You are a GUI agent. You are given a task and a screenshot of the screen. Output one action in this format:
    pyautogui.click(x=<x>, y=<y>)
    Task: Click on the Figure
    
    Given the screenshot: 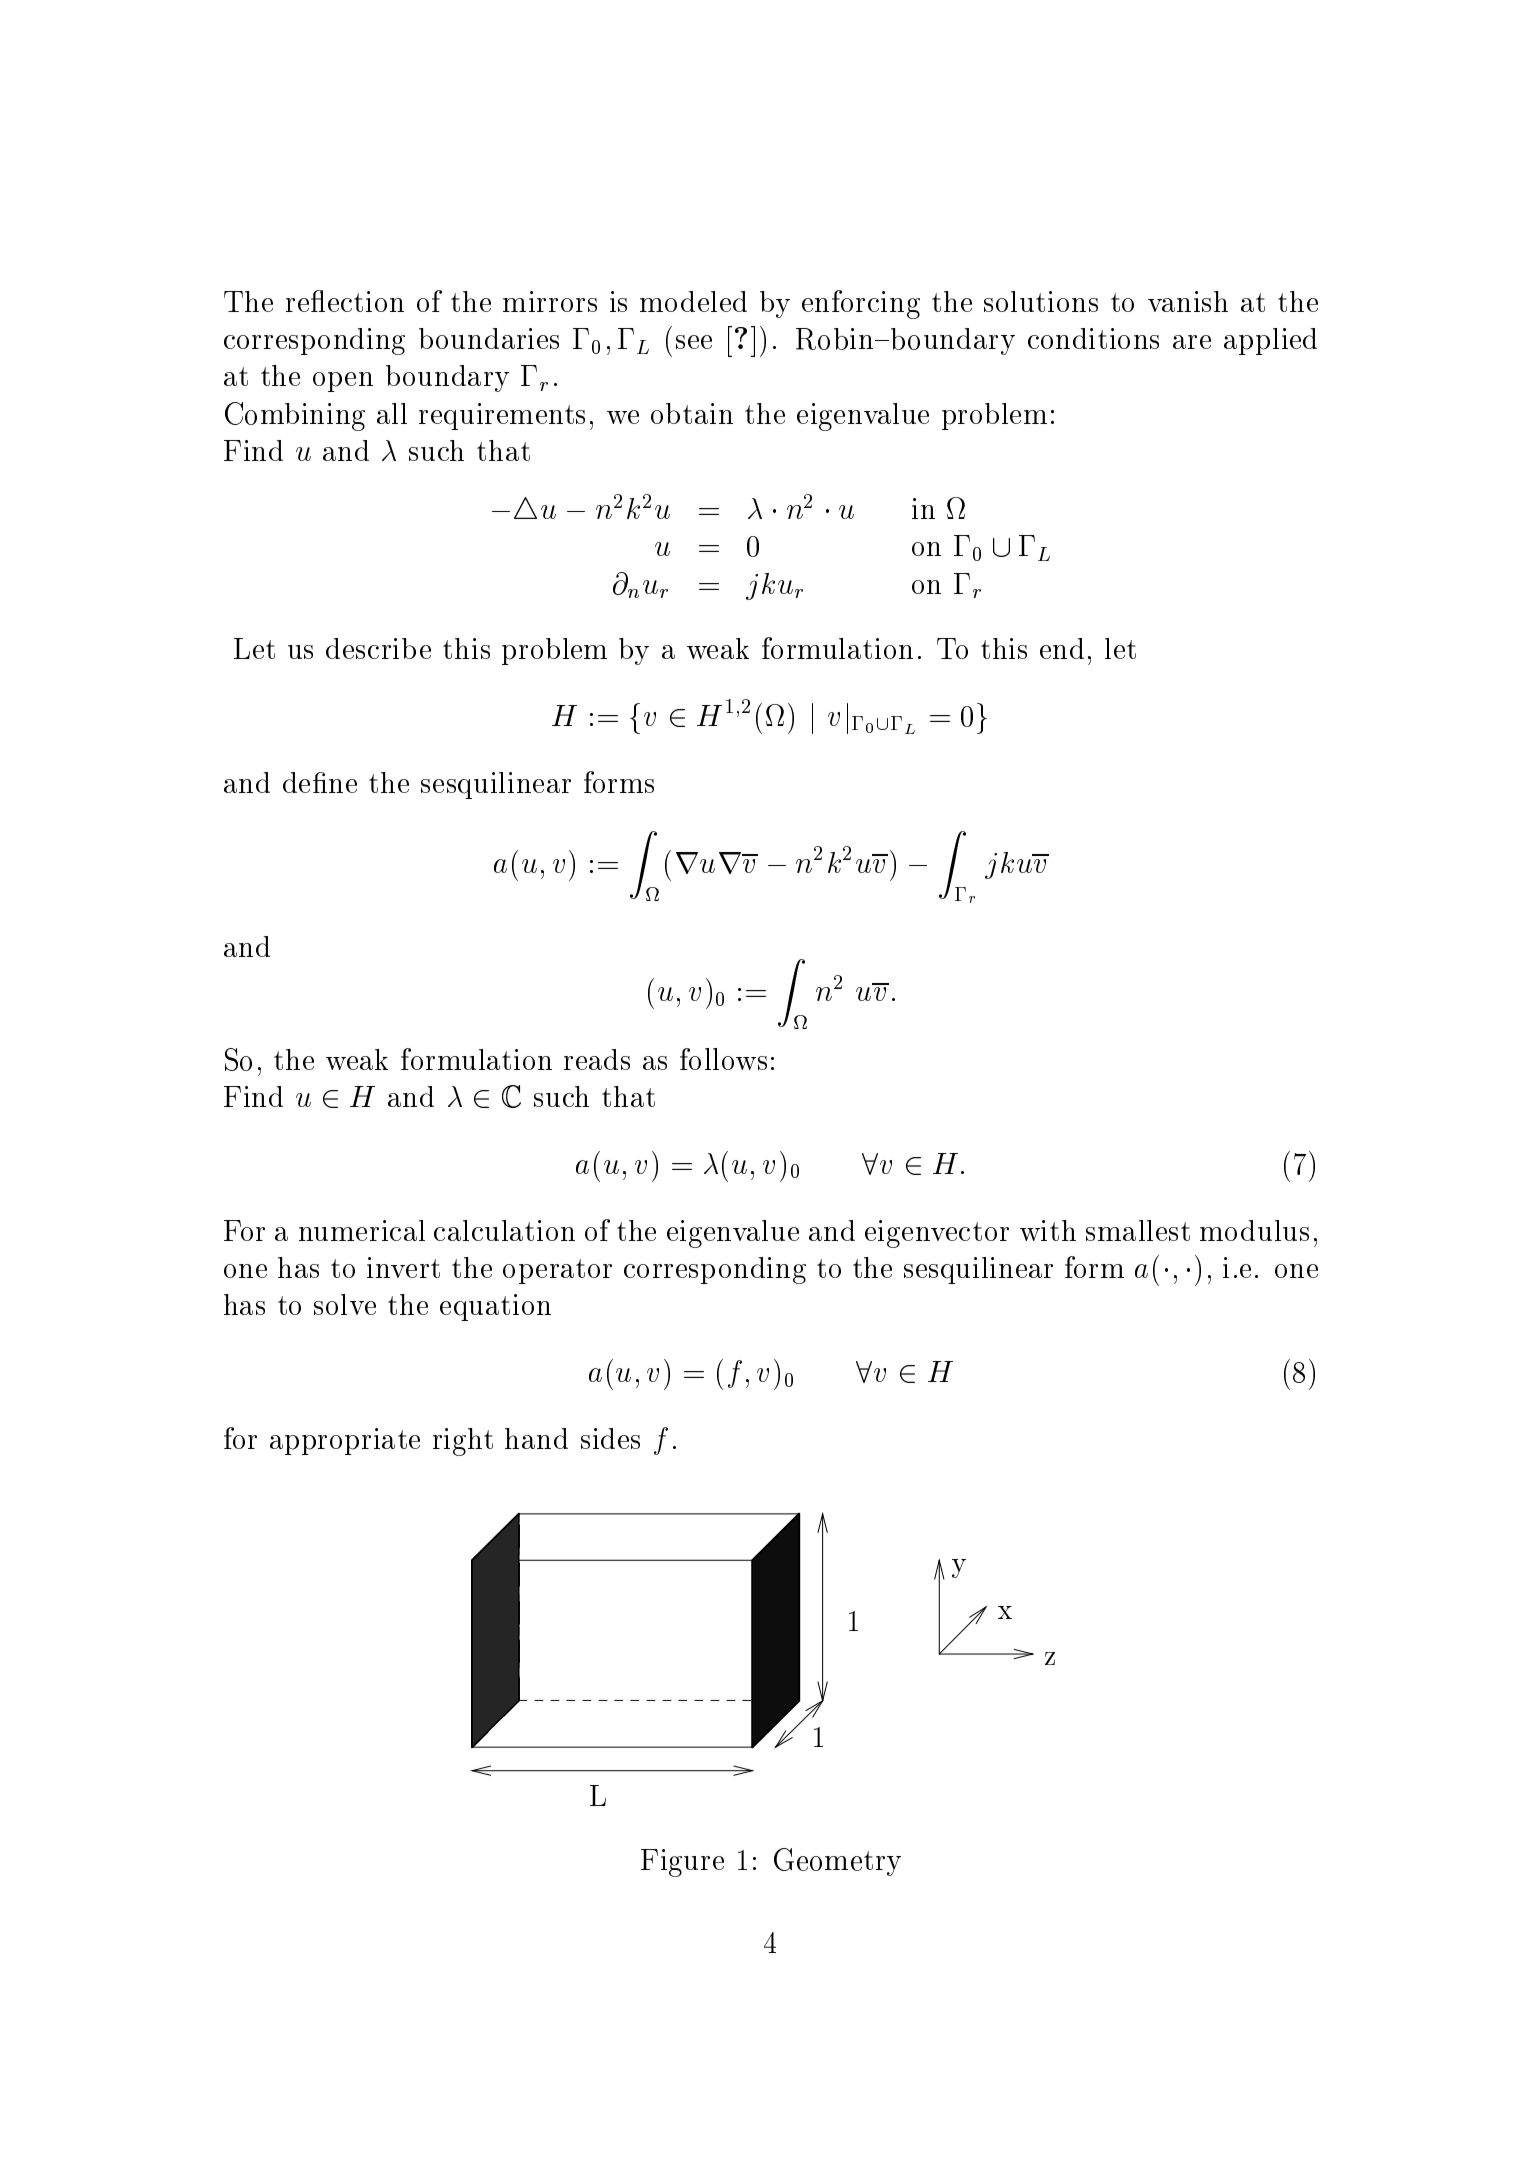 What is the action you would take?
    pyautogui.click(x=682, y=1863)
